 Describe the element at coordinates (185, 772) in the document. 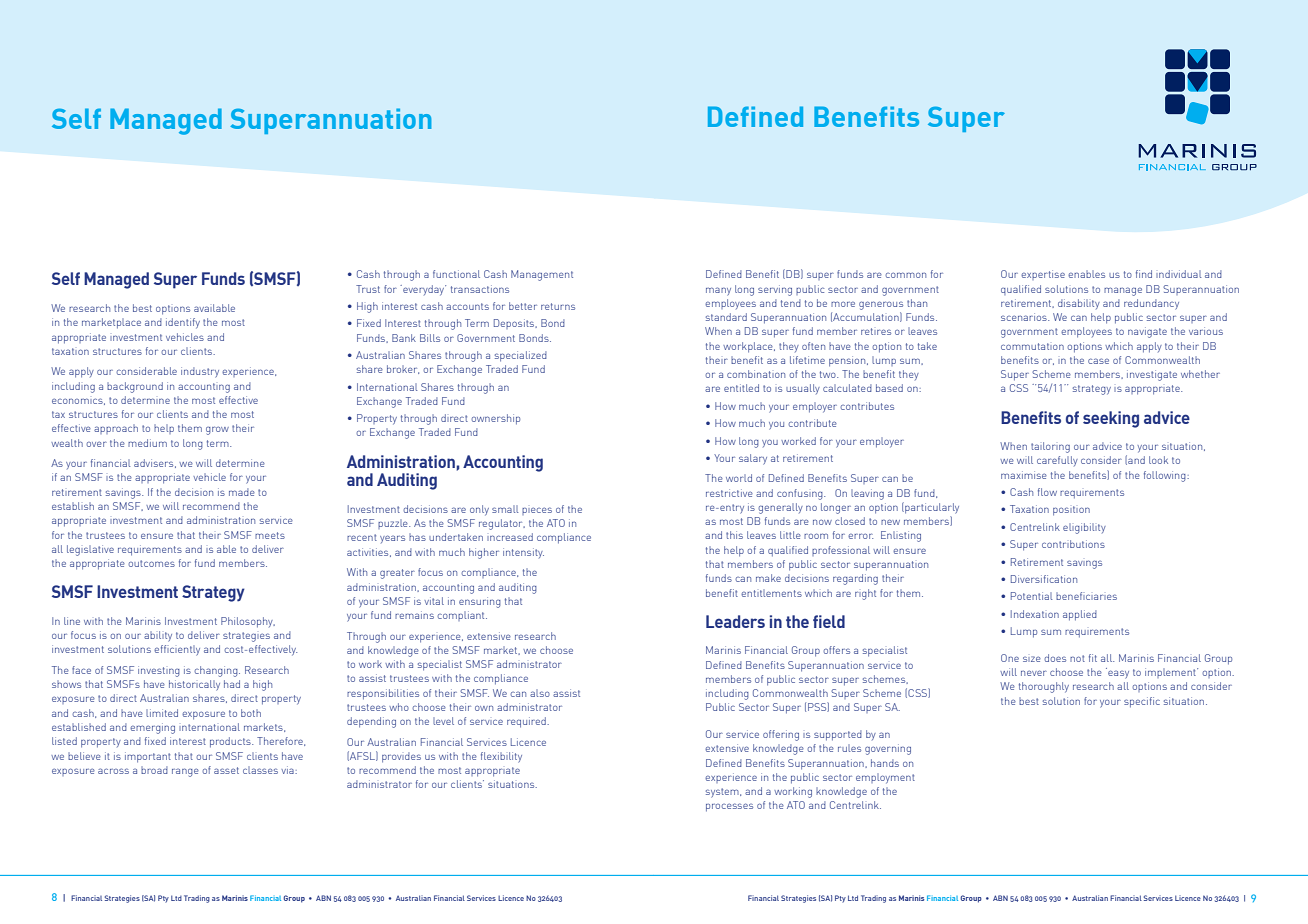

I see `range` at that location.
